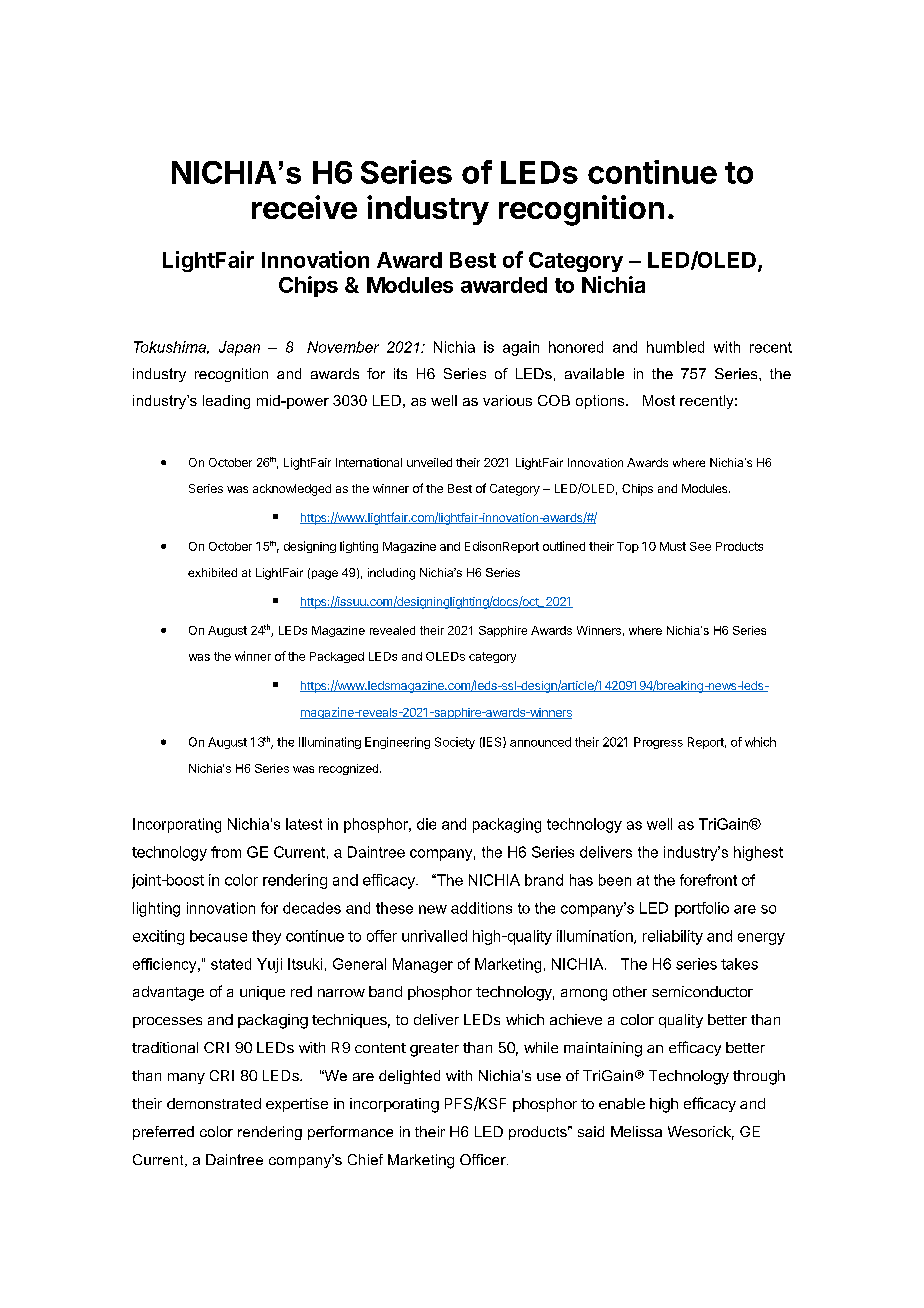  What do you see at coordinates (218, 936) in the screenshot?
I see `because` at bounding box center [218, 936].
